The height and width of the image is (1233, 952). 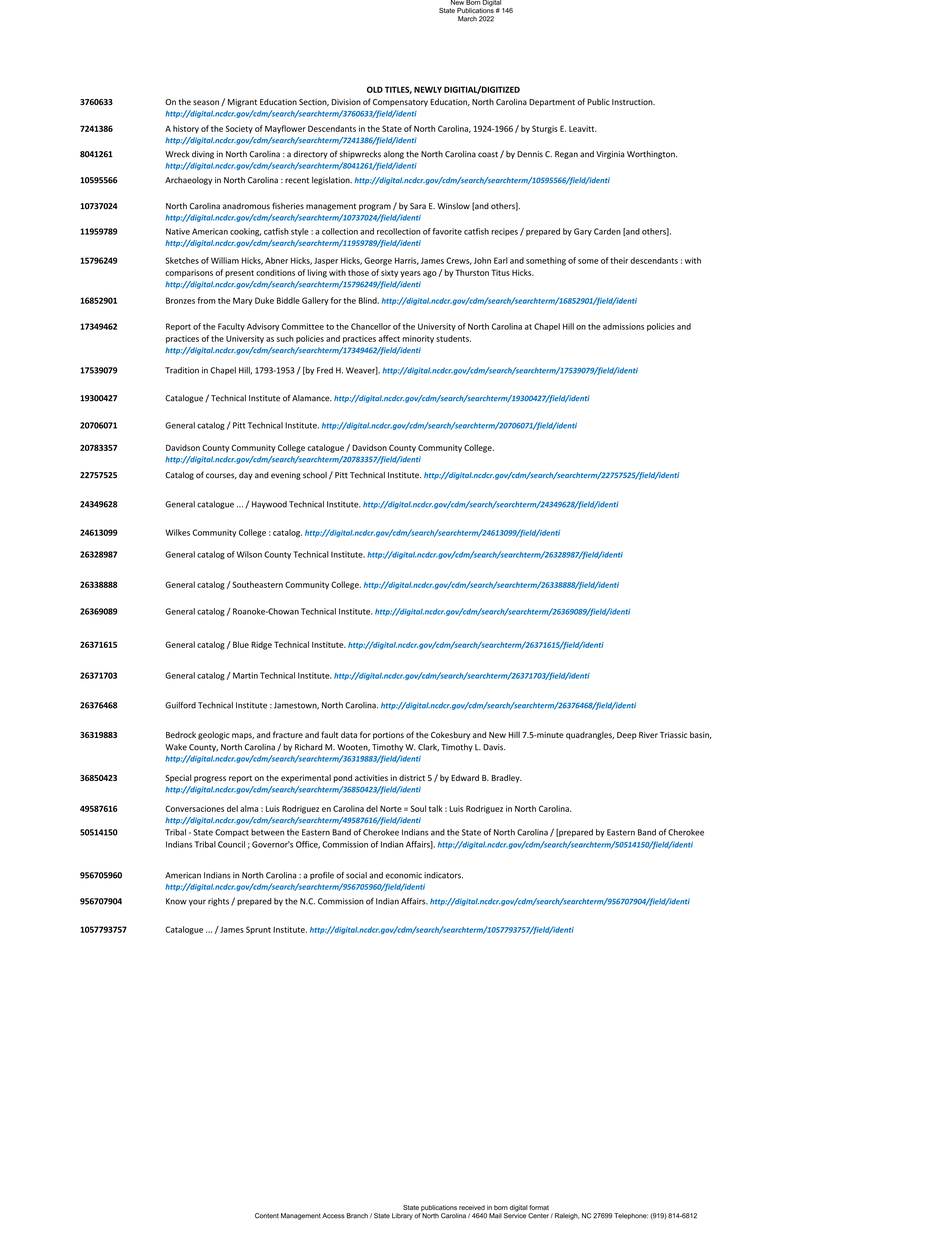 What do you see at coordinates (267, 1216) in the image?
I see `Content` at bounding box center [267, 1216].
